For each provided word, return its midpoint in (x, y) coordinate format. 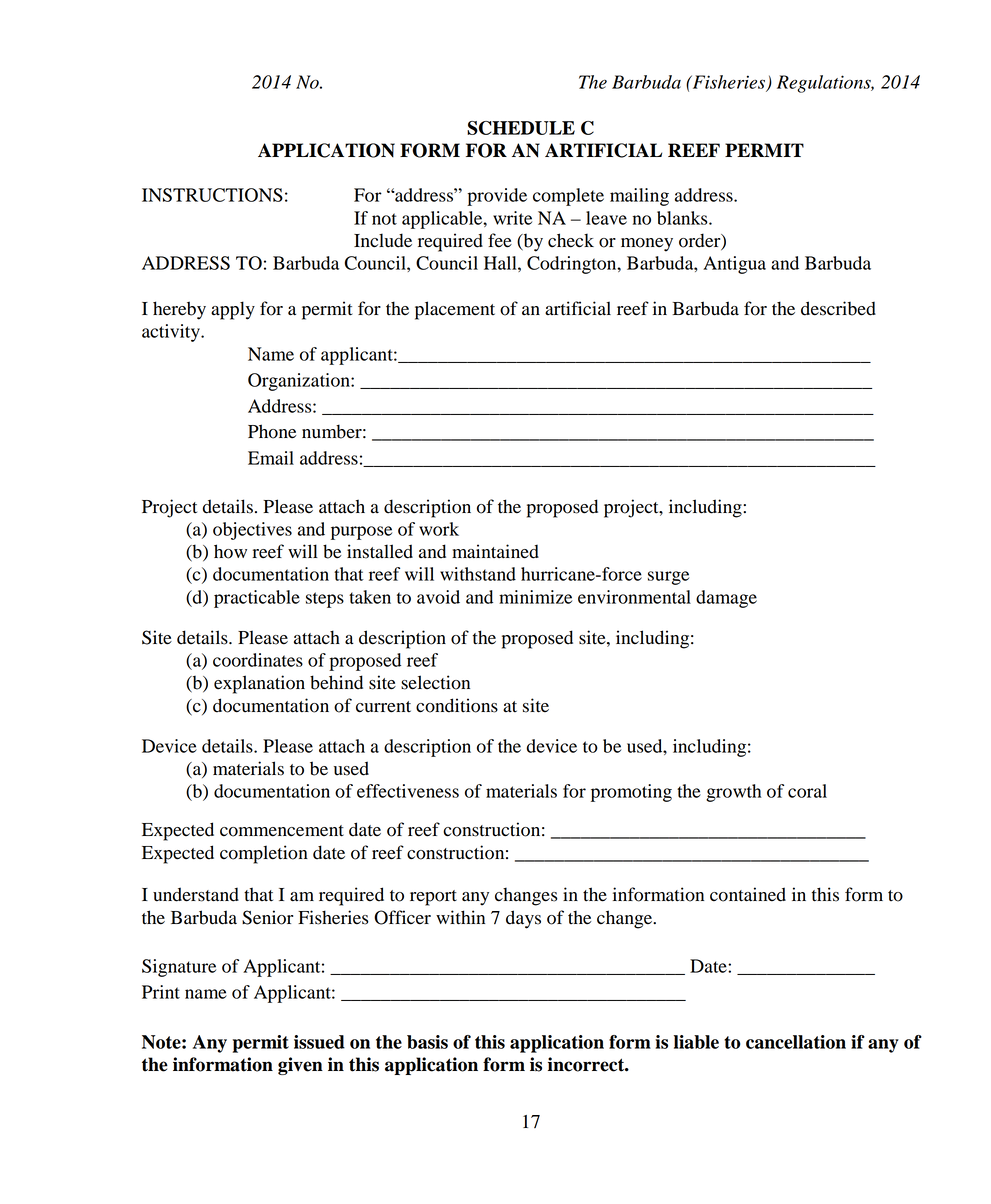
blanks (683, 218)
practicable (257, 599)
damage (726, 599)
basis (427, 1042)
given (300, 1066)
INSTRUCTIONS (212, 195)
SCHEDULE (521, 128)
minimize (535, 597)
